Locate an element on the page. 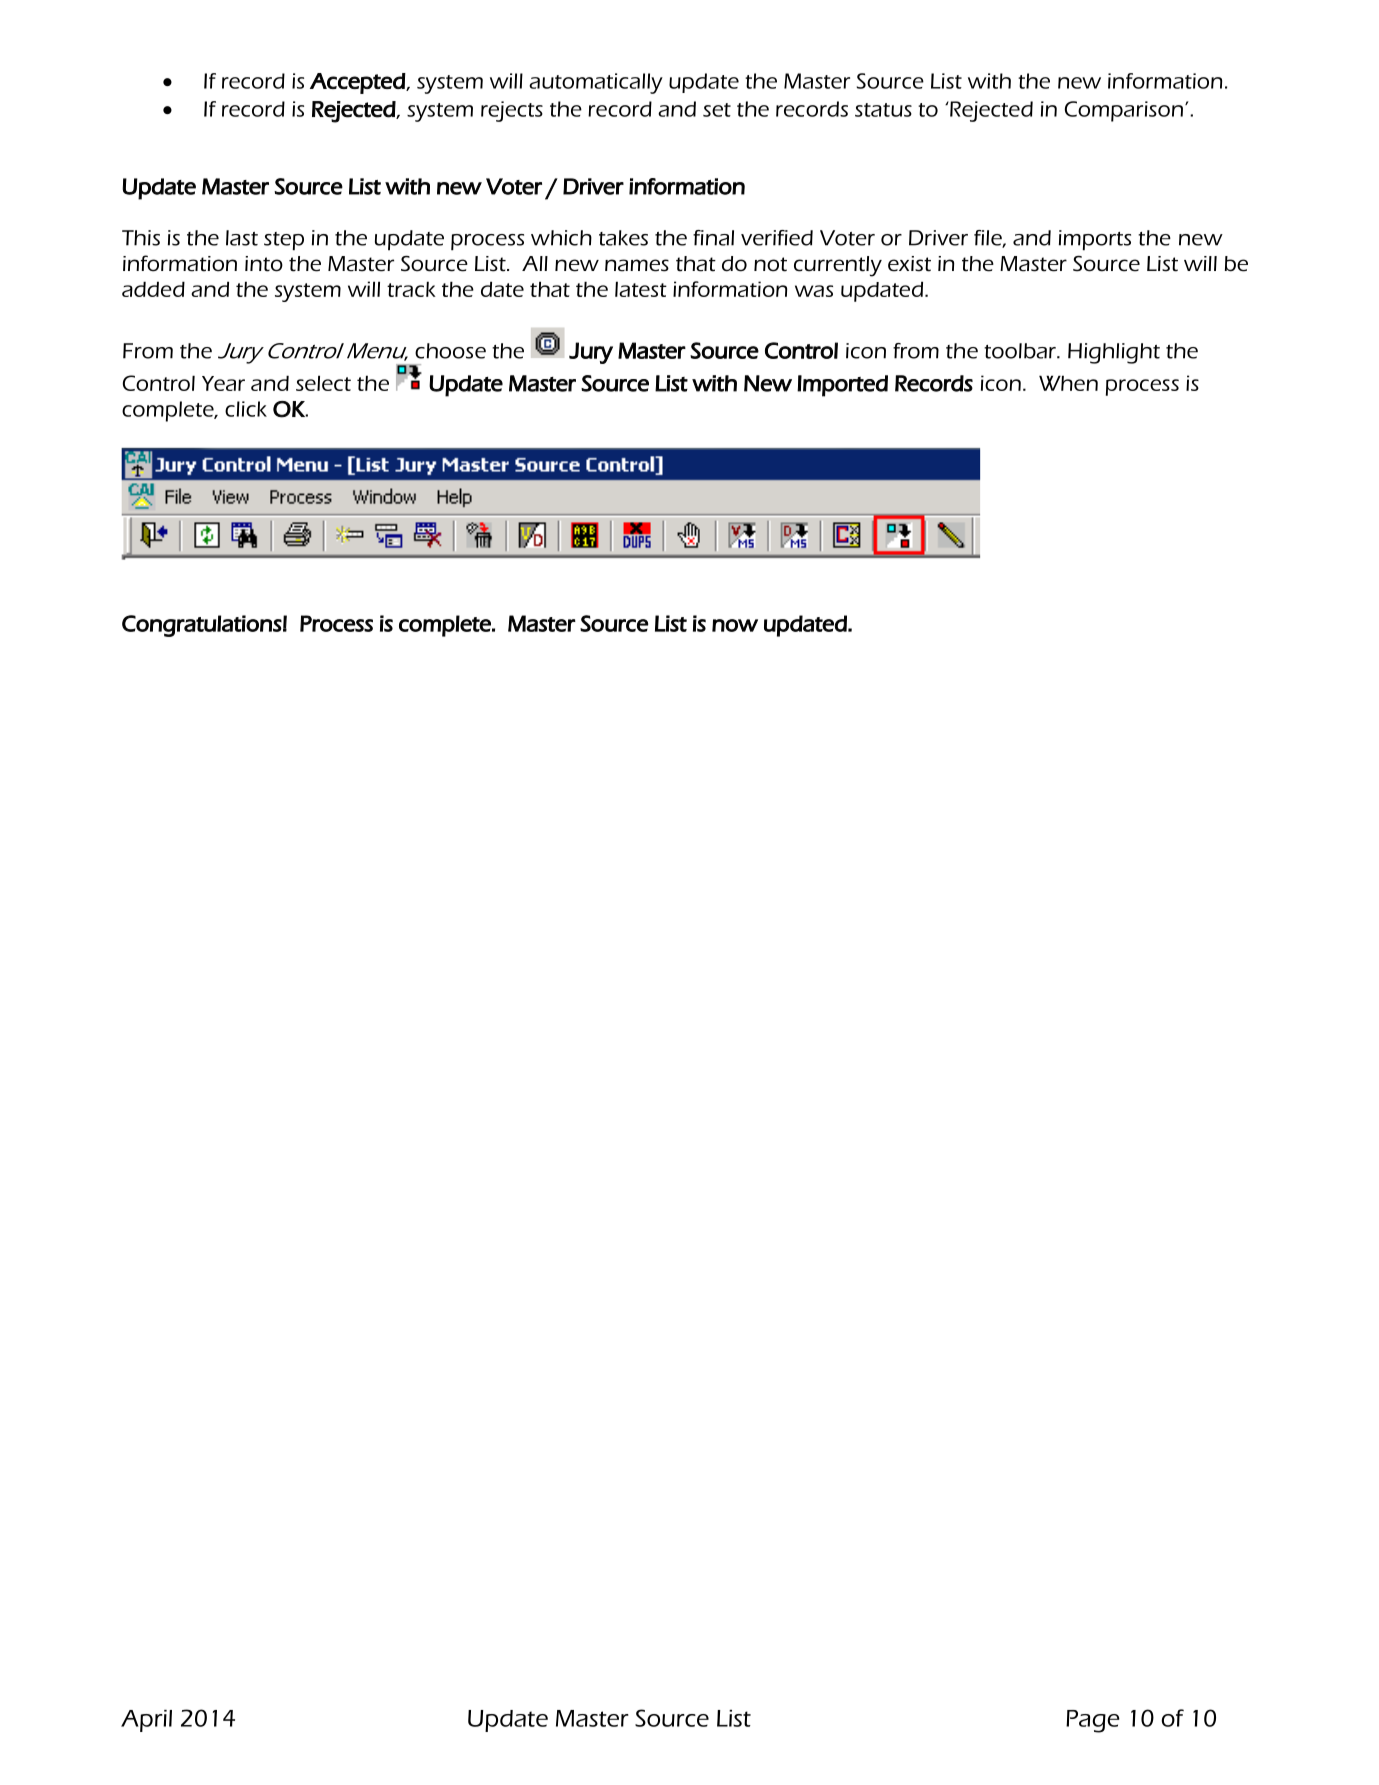 Image resolution: width=1379 pixels, height=1785 pixels. Comparison is located at coordinates (1124, 111).
